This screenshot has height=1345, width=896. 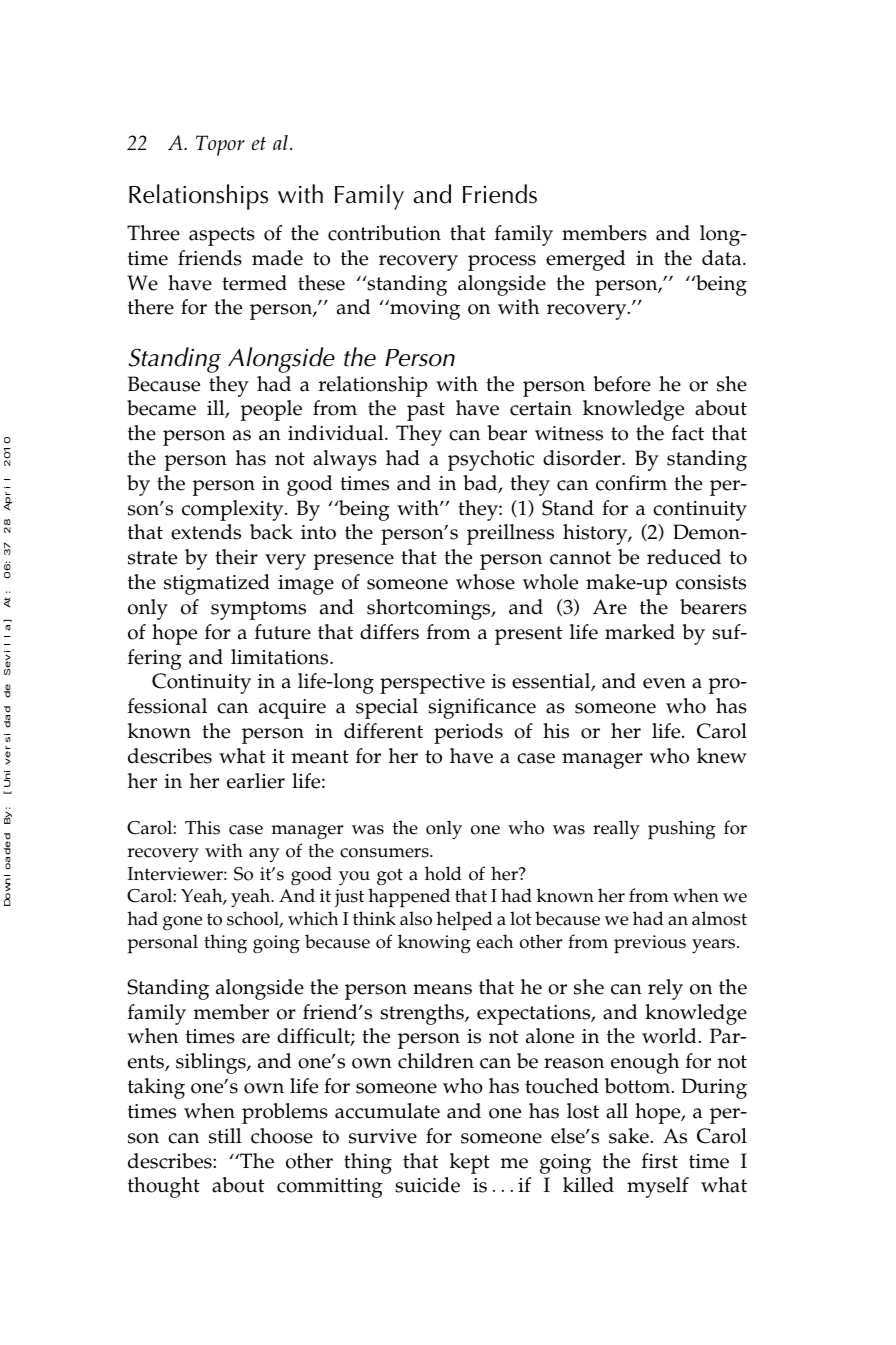 What do you see at coordinates (225, 1136) in the screenshot?
I see `still` at bounding box center [225, 1136].
